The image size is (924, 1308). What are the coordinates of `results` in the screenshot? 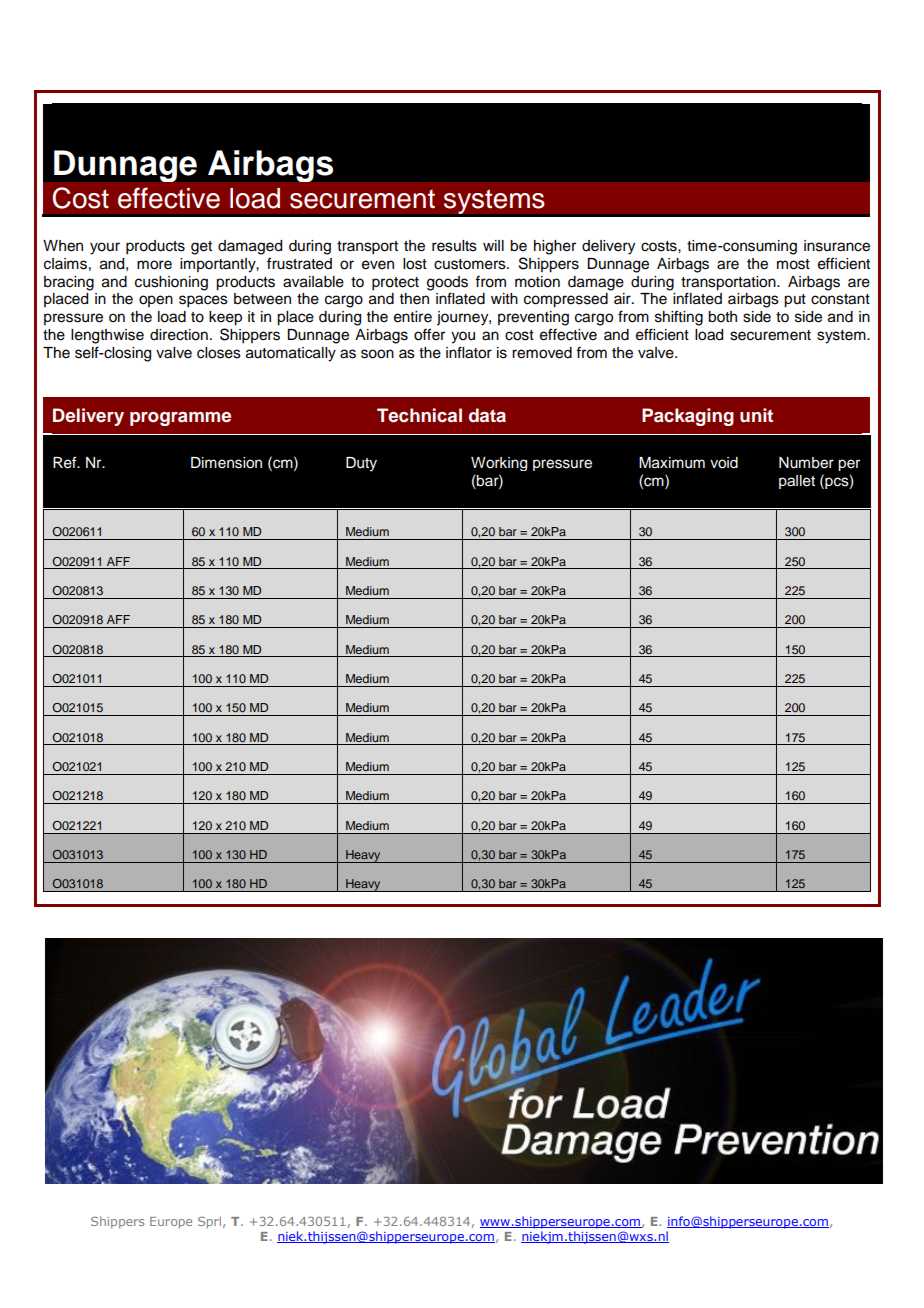 It's located at (454, 246).
